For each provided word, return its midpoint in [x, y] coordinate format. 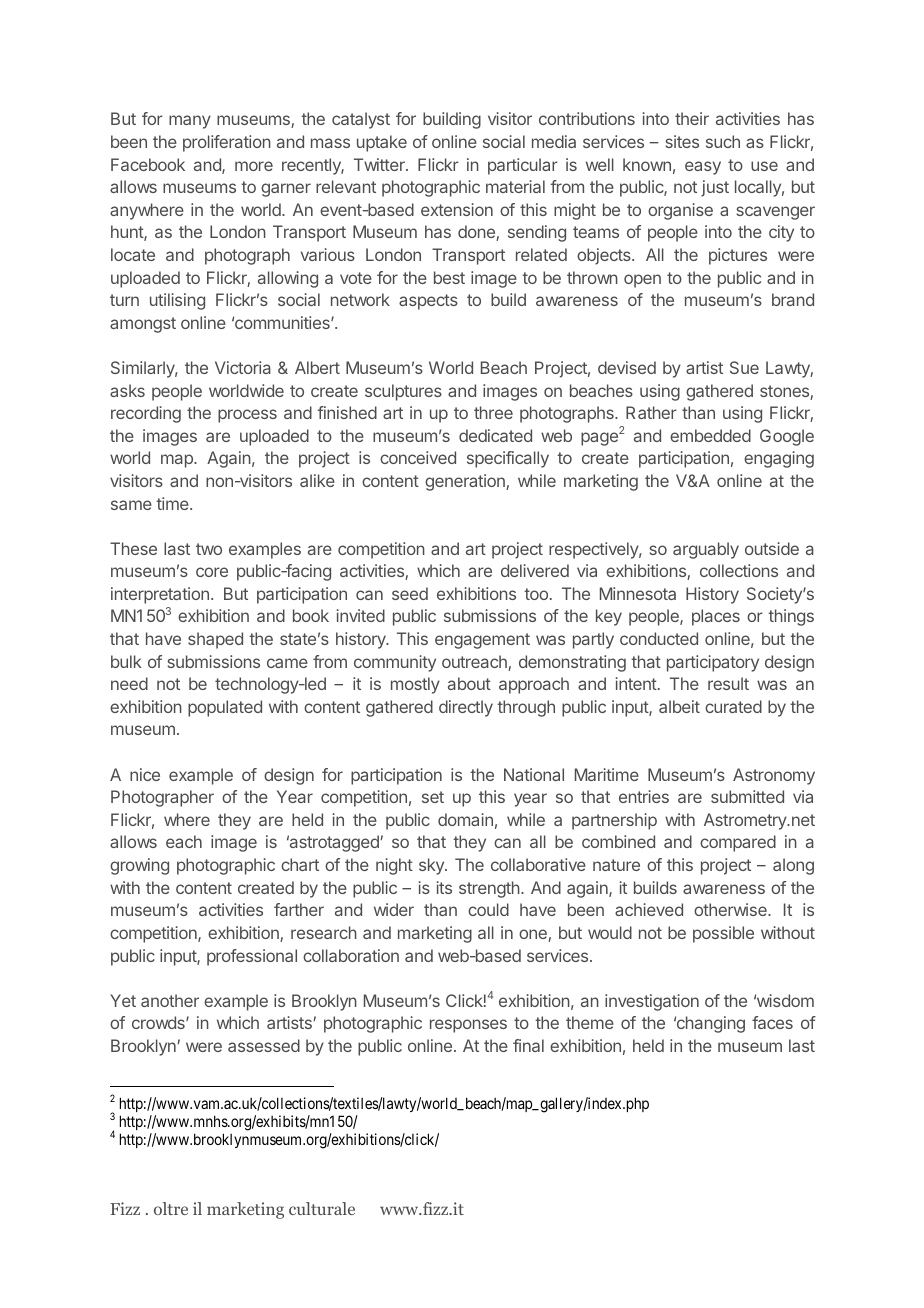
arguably [706, 550]
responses [468, 1026]
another [170, 1000]
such [723, 141]
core [212, 572]
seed [410, 593]
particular [523, 166]
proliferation [227, 143]
